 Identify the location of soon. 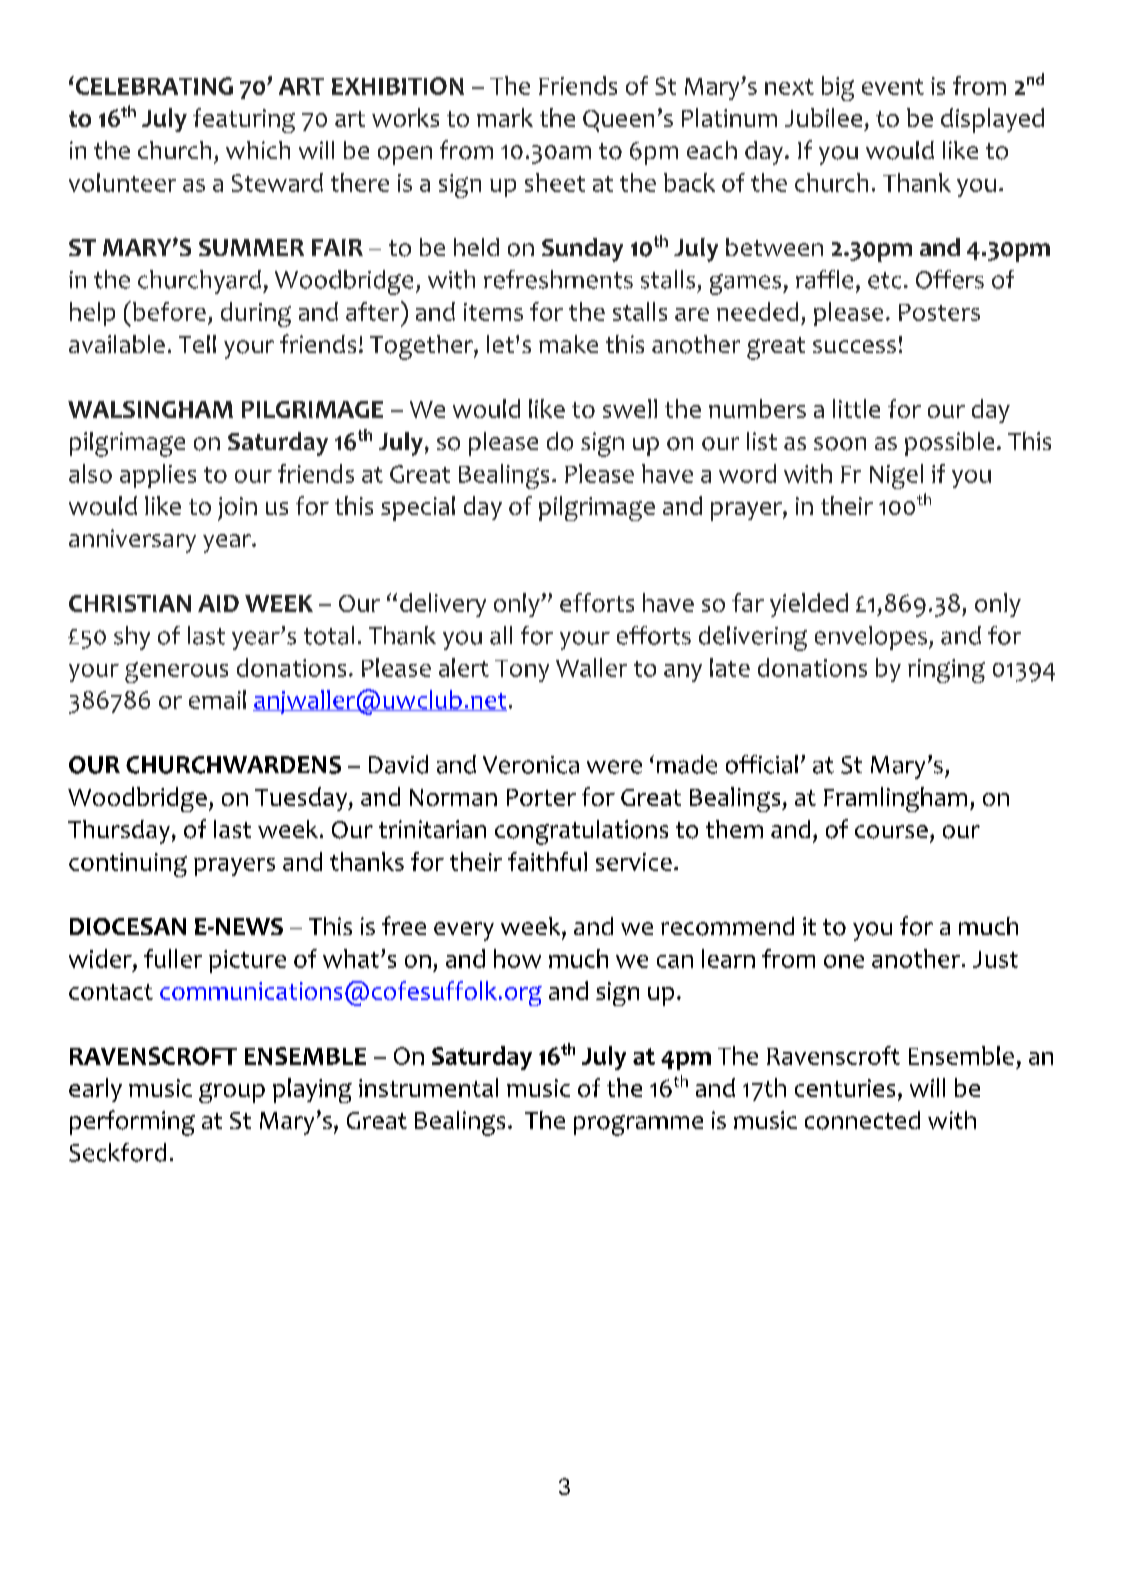
(840, 444).
